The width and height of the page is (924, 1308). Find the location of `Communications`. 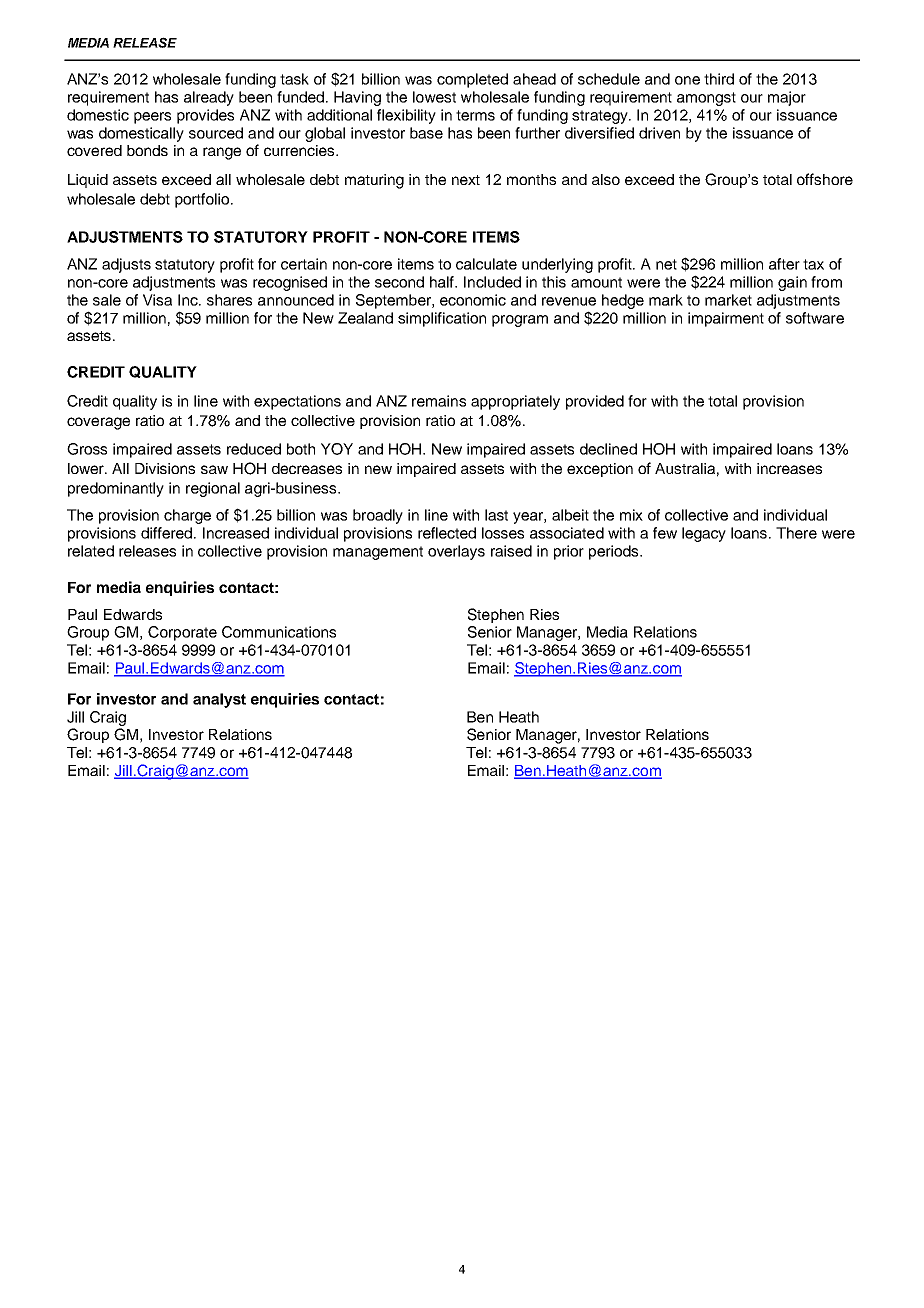

Communications is located at coordinates (279, 632).
